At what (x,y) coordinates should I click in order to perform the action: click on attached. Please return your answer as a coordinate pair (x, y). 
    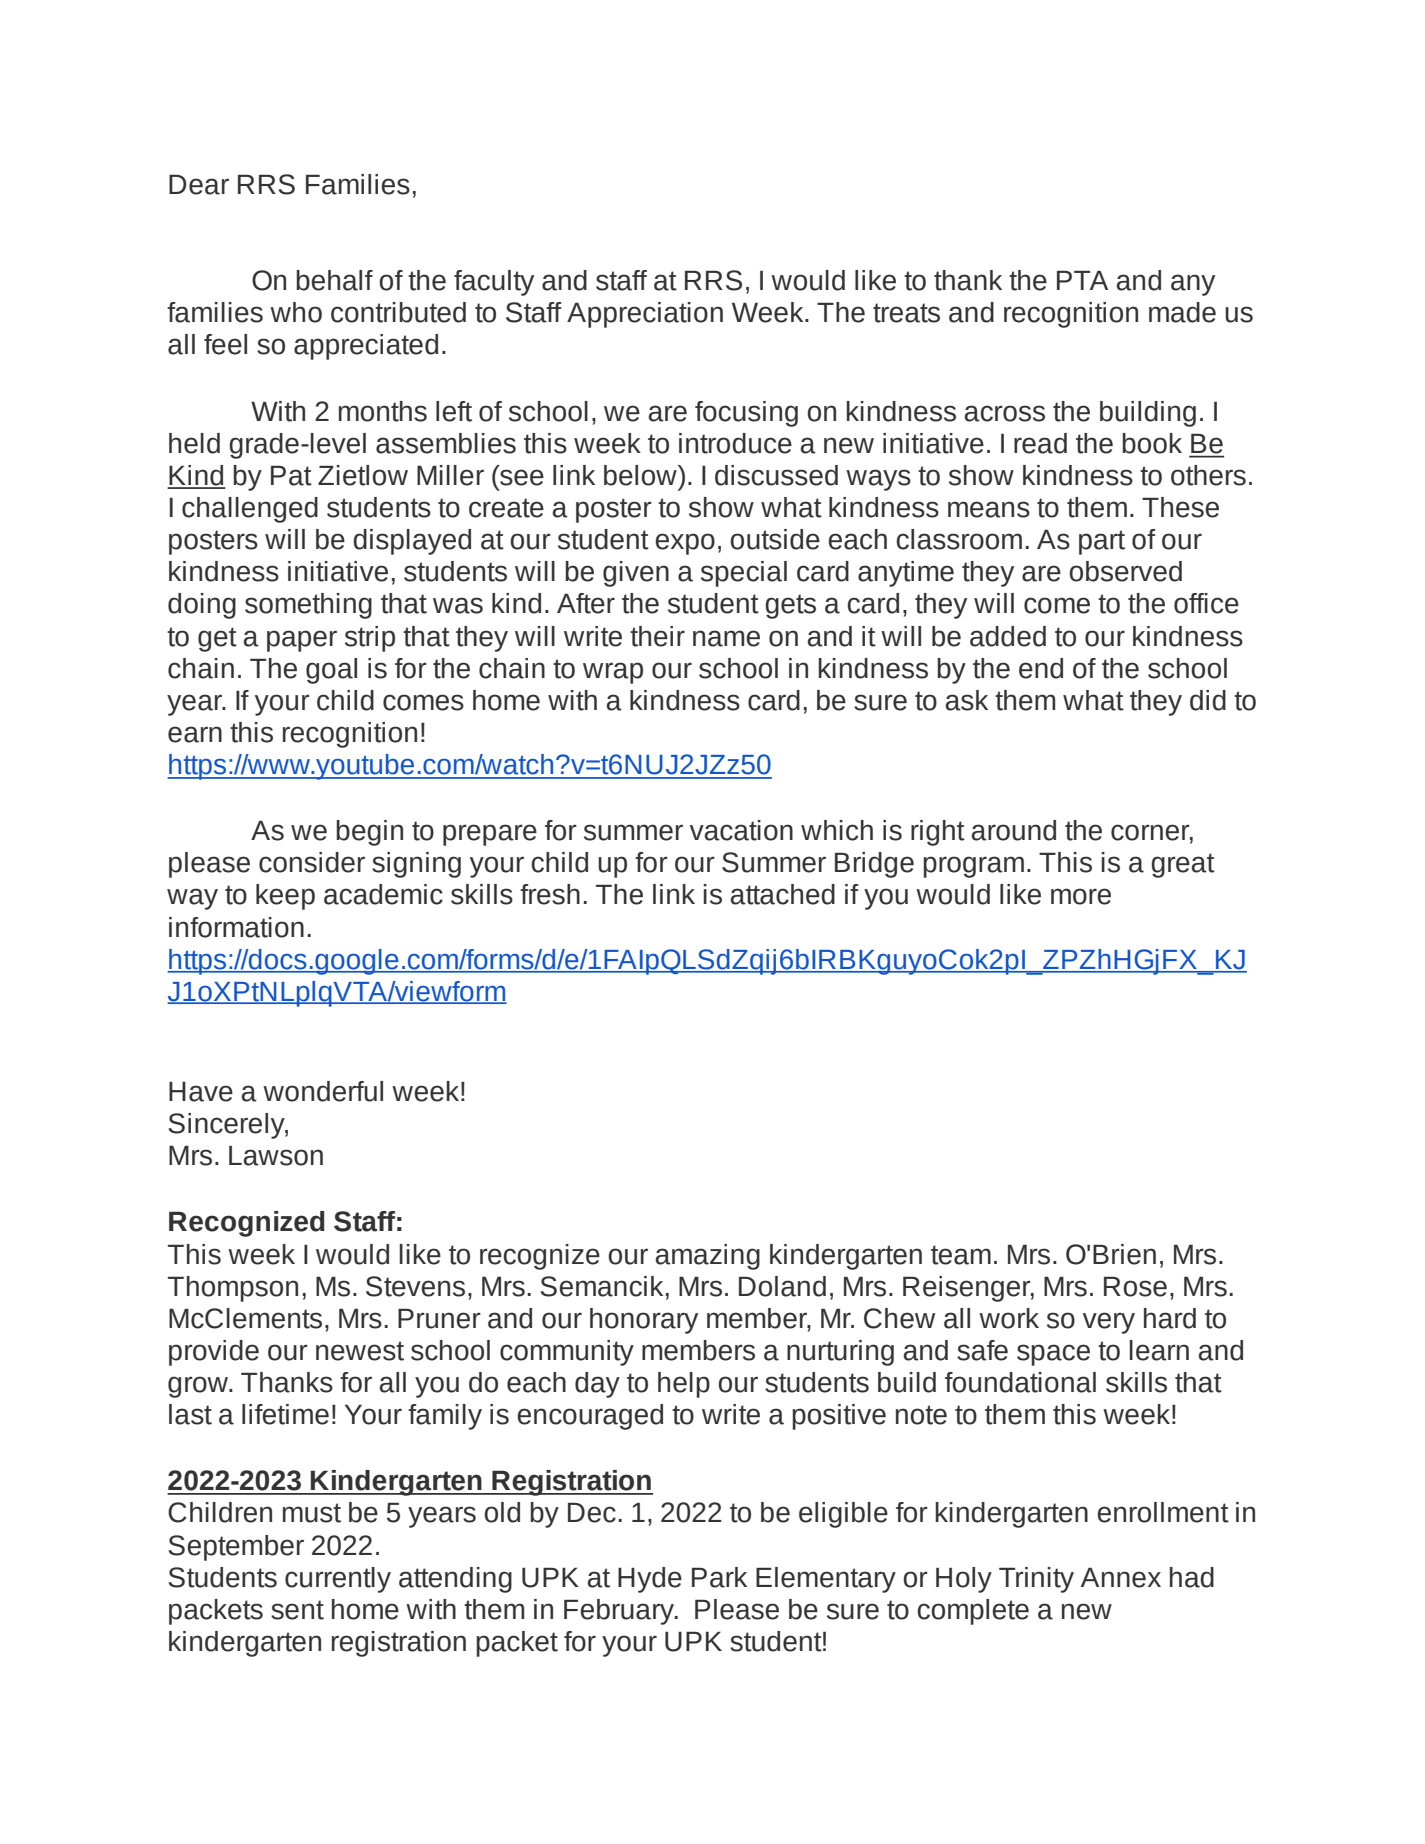
    Looking at the image, I should click on (783, 894).
